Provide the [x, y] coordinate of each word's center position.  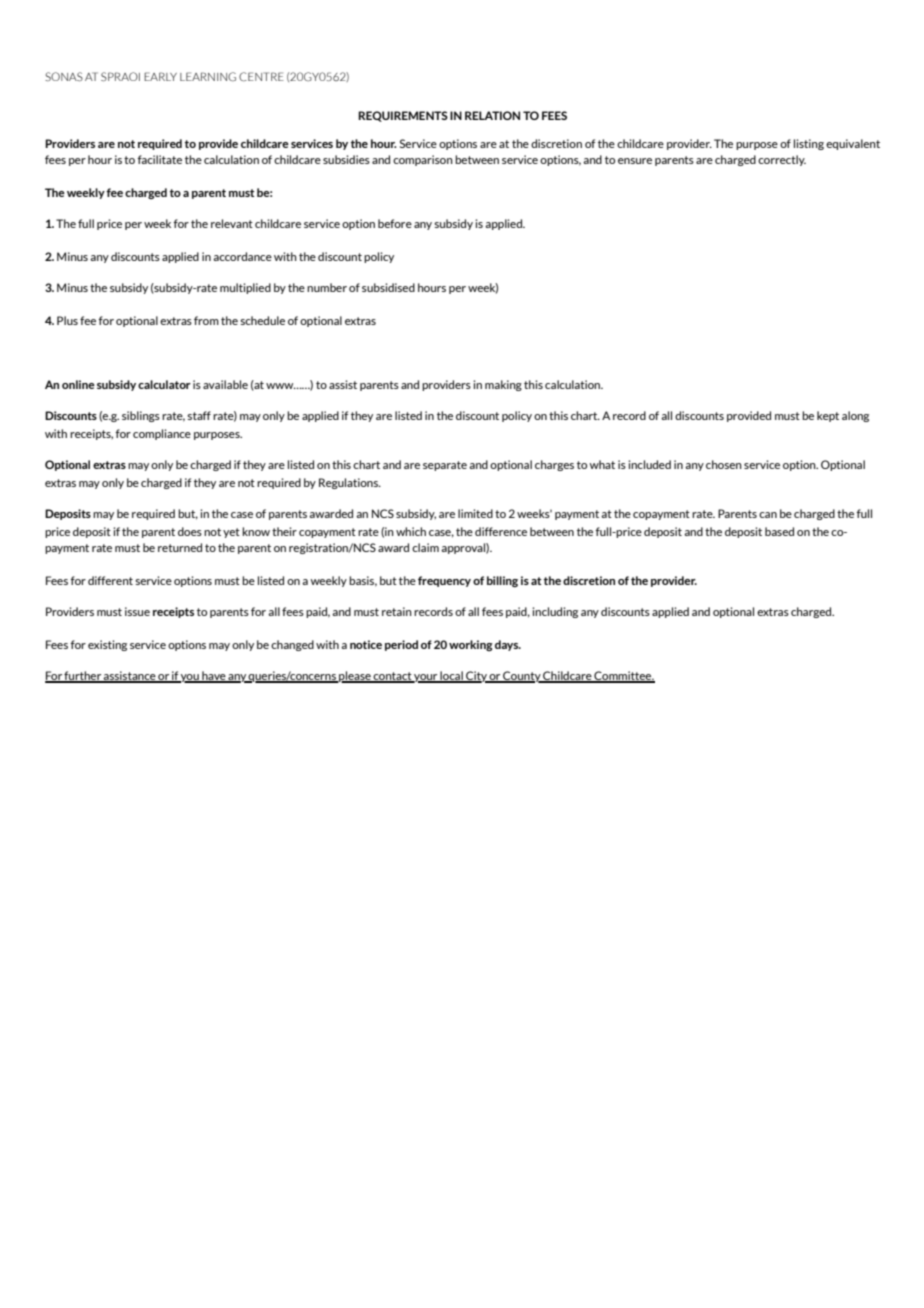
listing [809, 144]
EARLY [160, 76]
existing [107, 645]
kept [828, 416]
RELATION [492, 115]
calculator [164, 384]
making [503, 385]
